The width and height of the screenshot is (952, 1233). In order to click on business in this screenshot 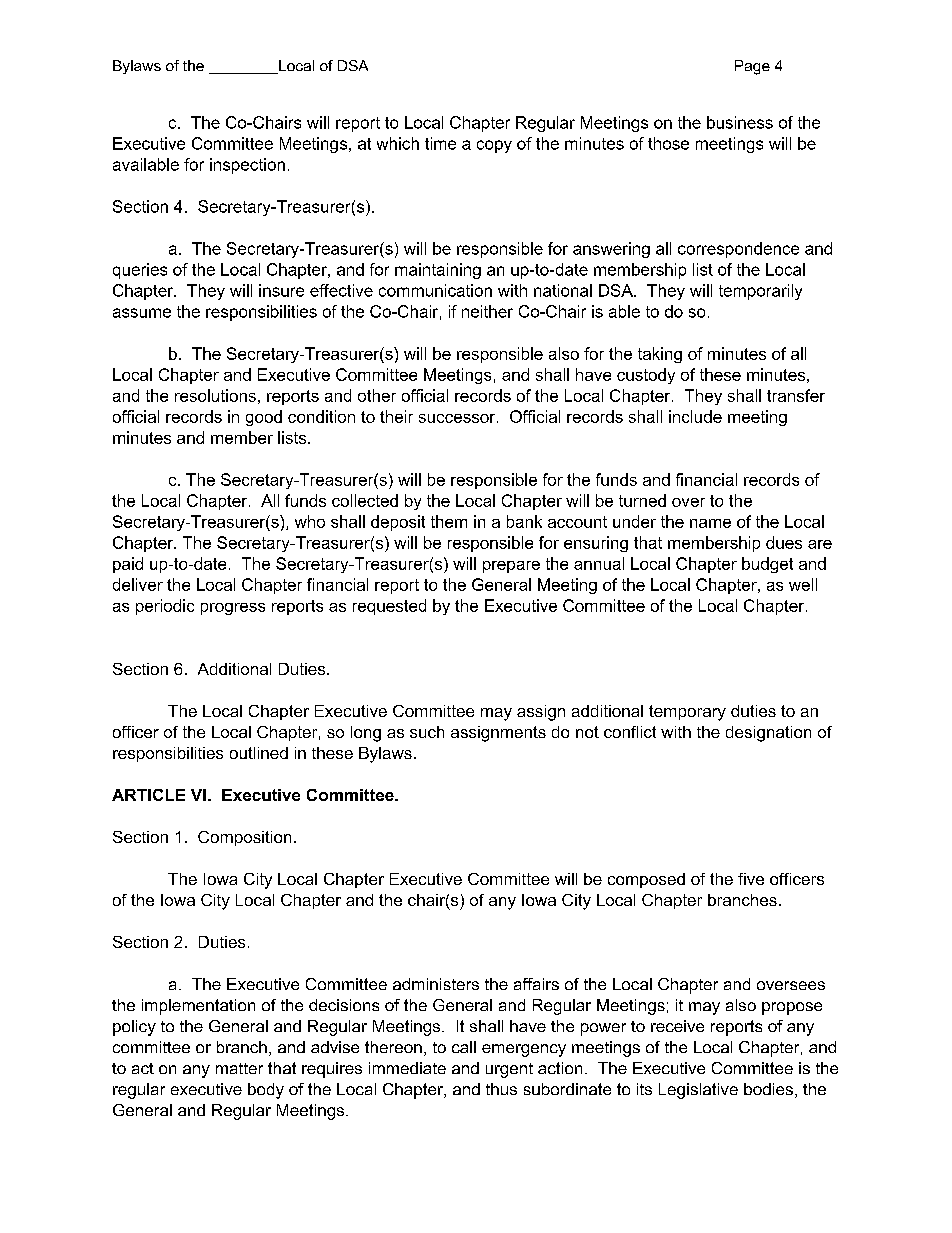, I will do `click(740, 122)`.
